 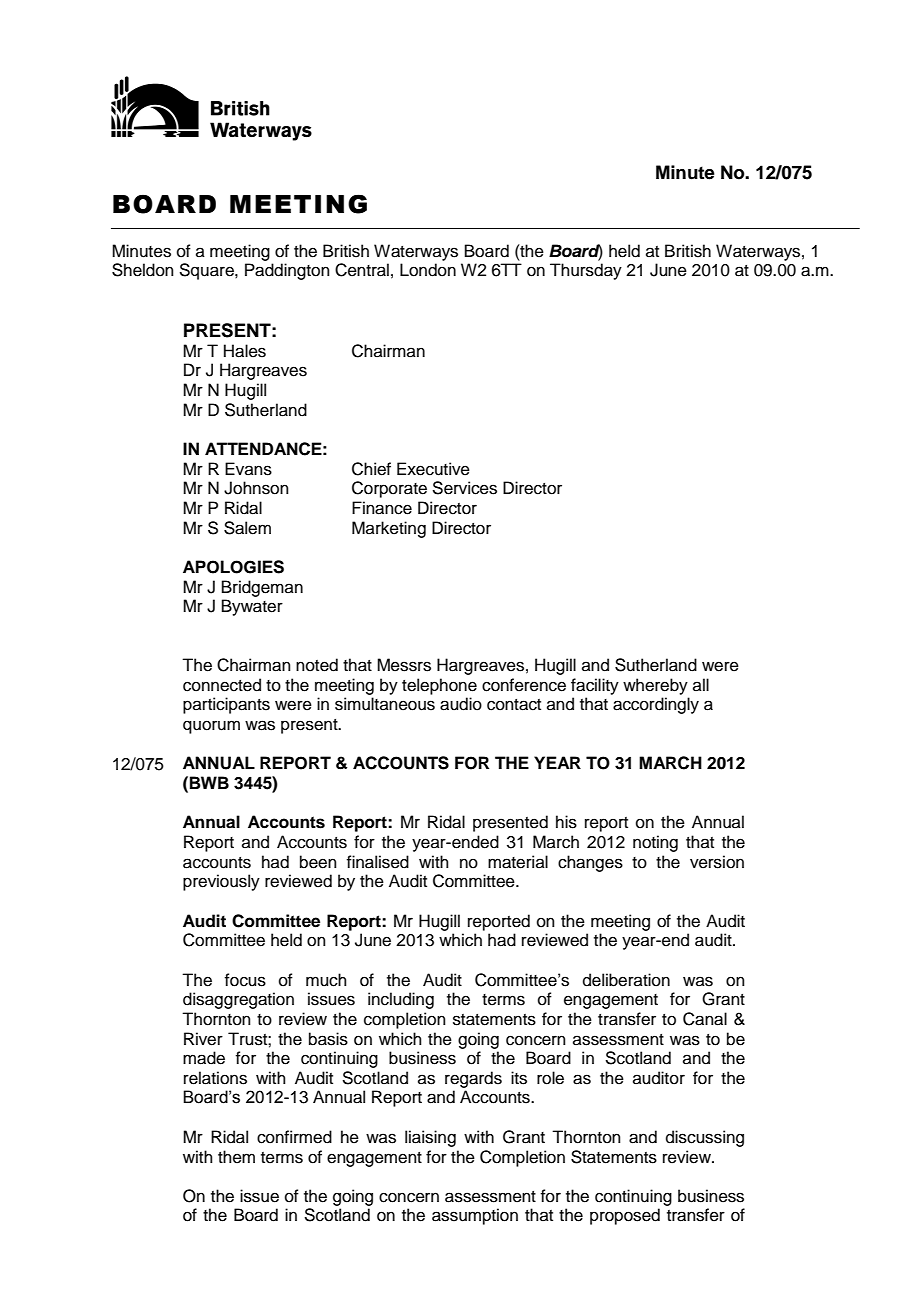 What do you see at coordinates (262, 588) in the document?
I see `Bridgeman` at bounding box center [262, 588].
